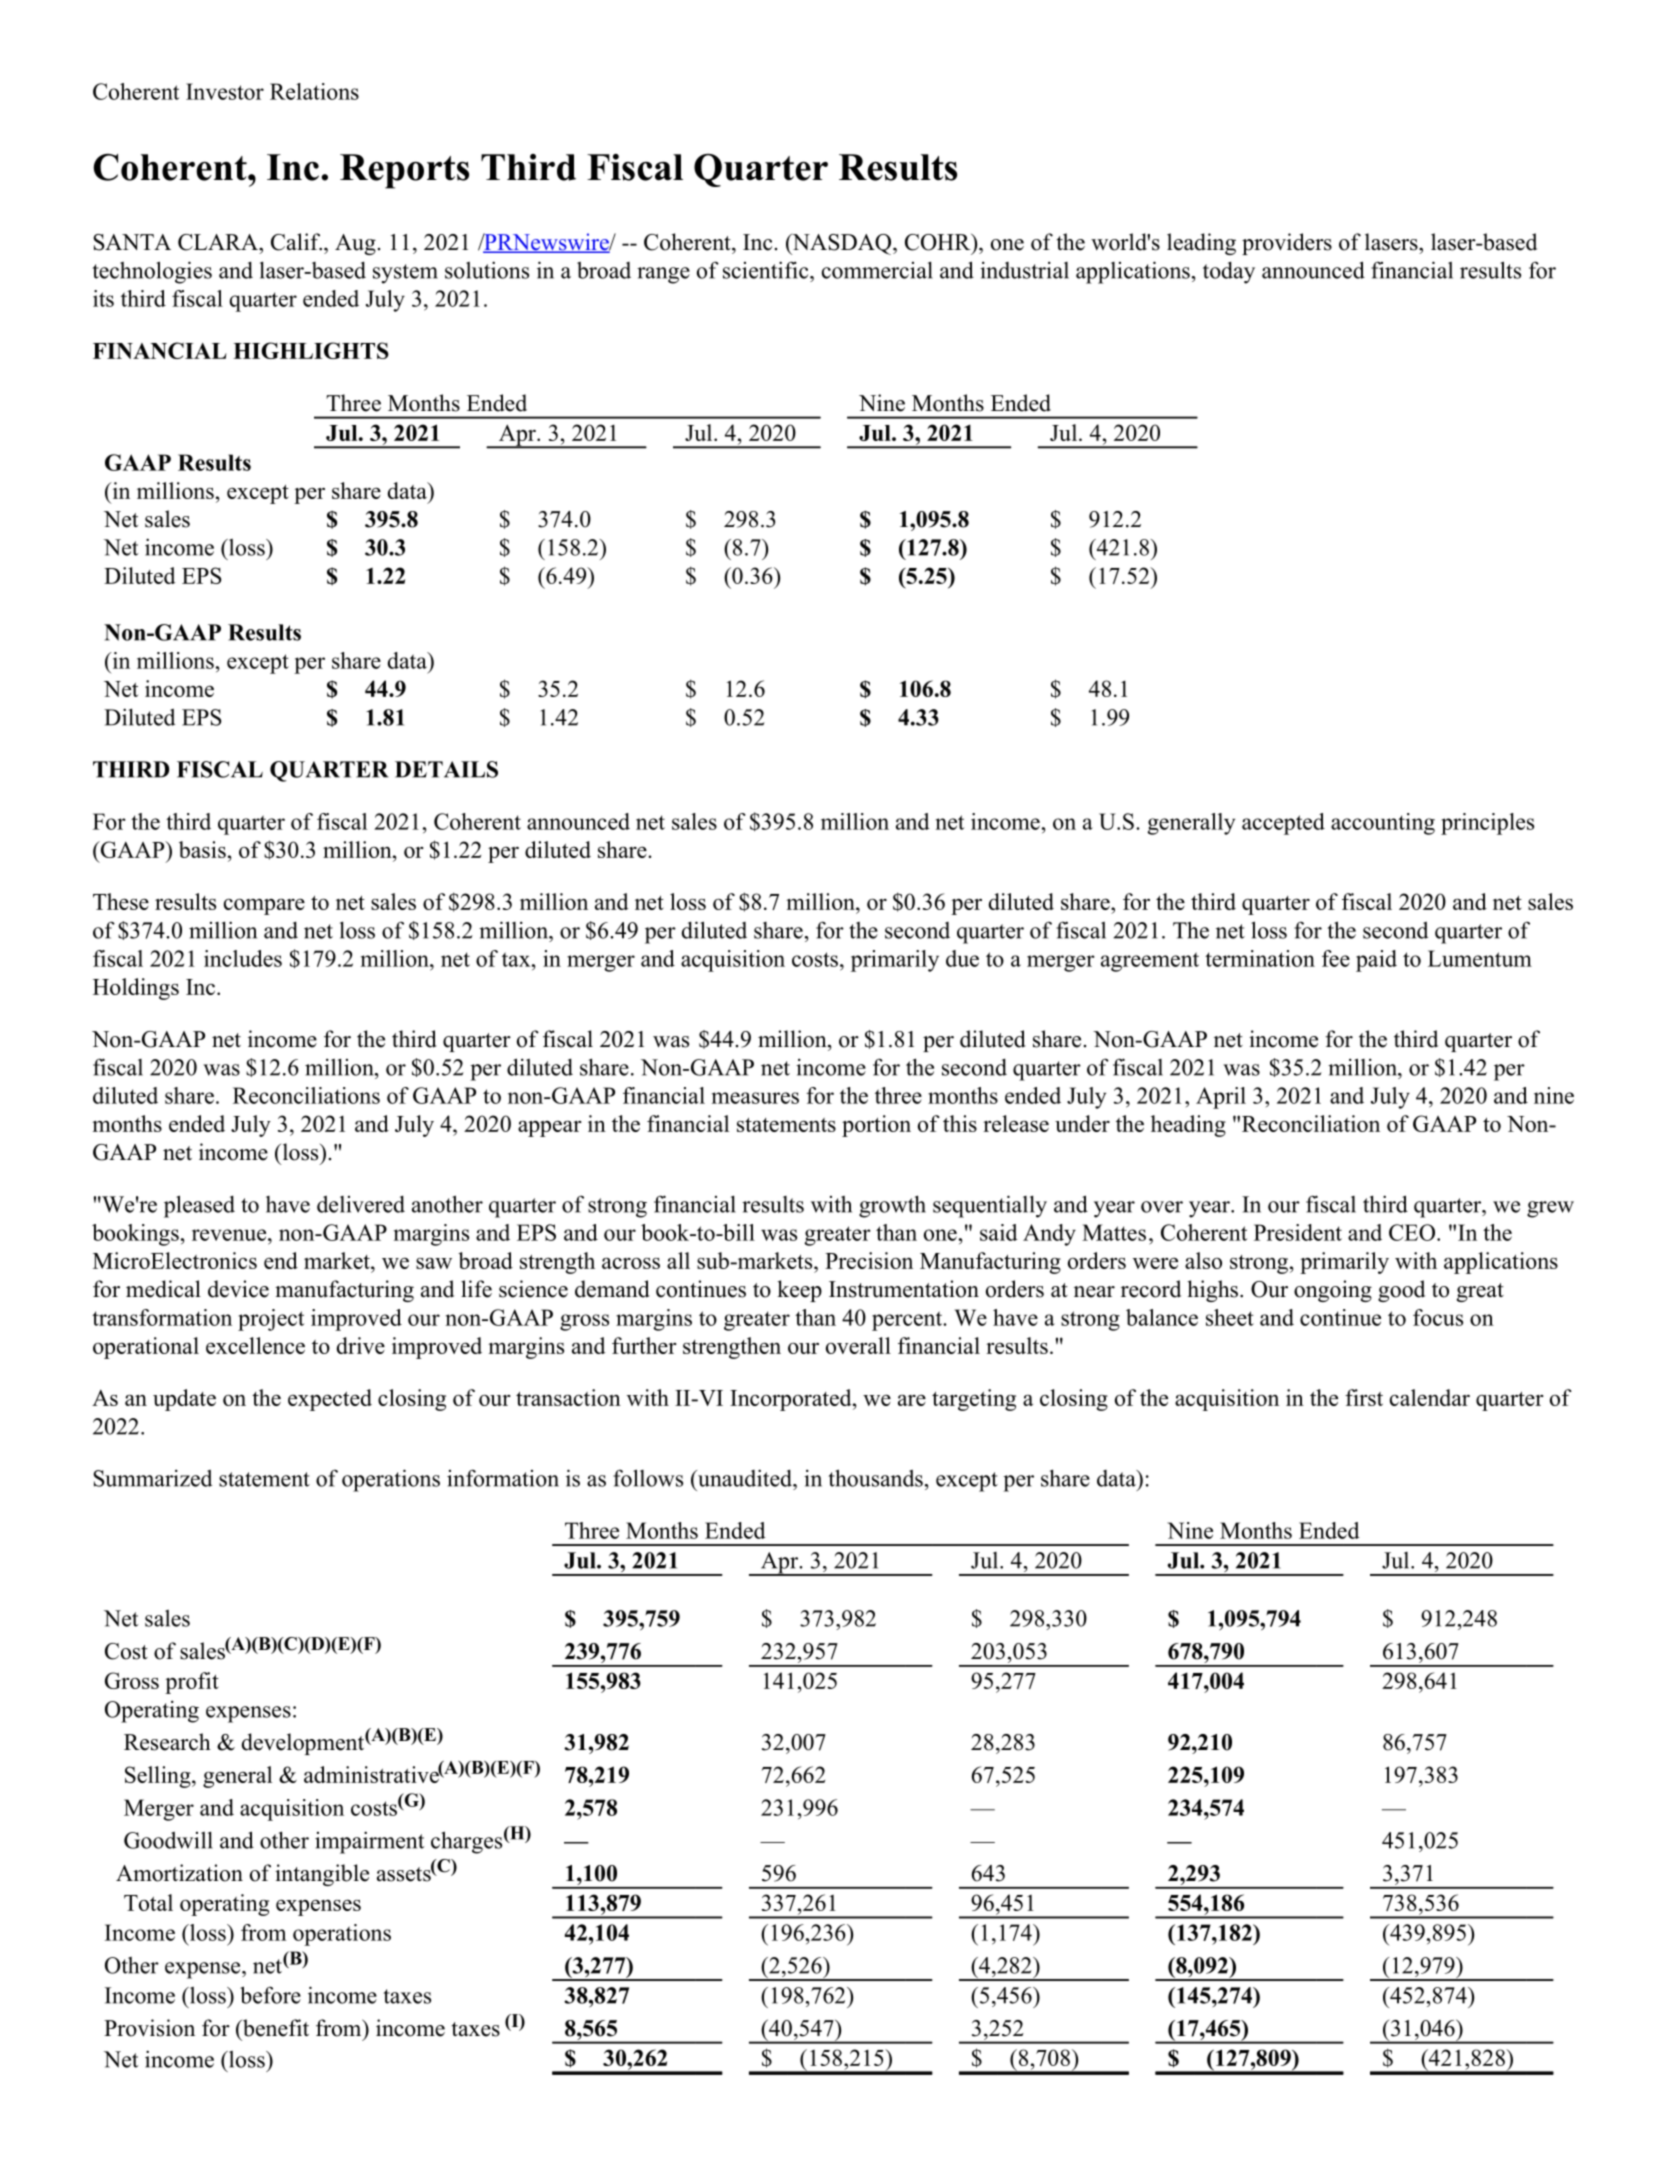 The height and width of the screenshot is (2160, 1669). I want to click on measures, so click(755, 1098).
